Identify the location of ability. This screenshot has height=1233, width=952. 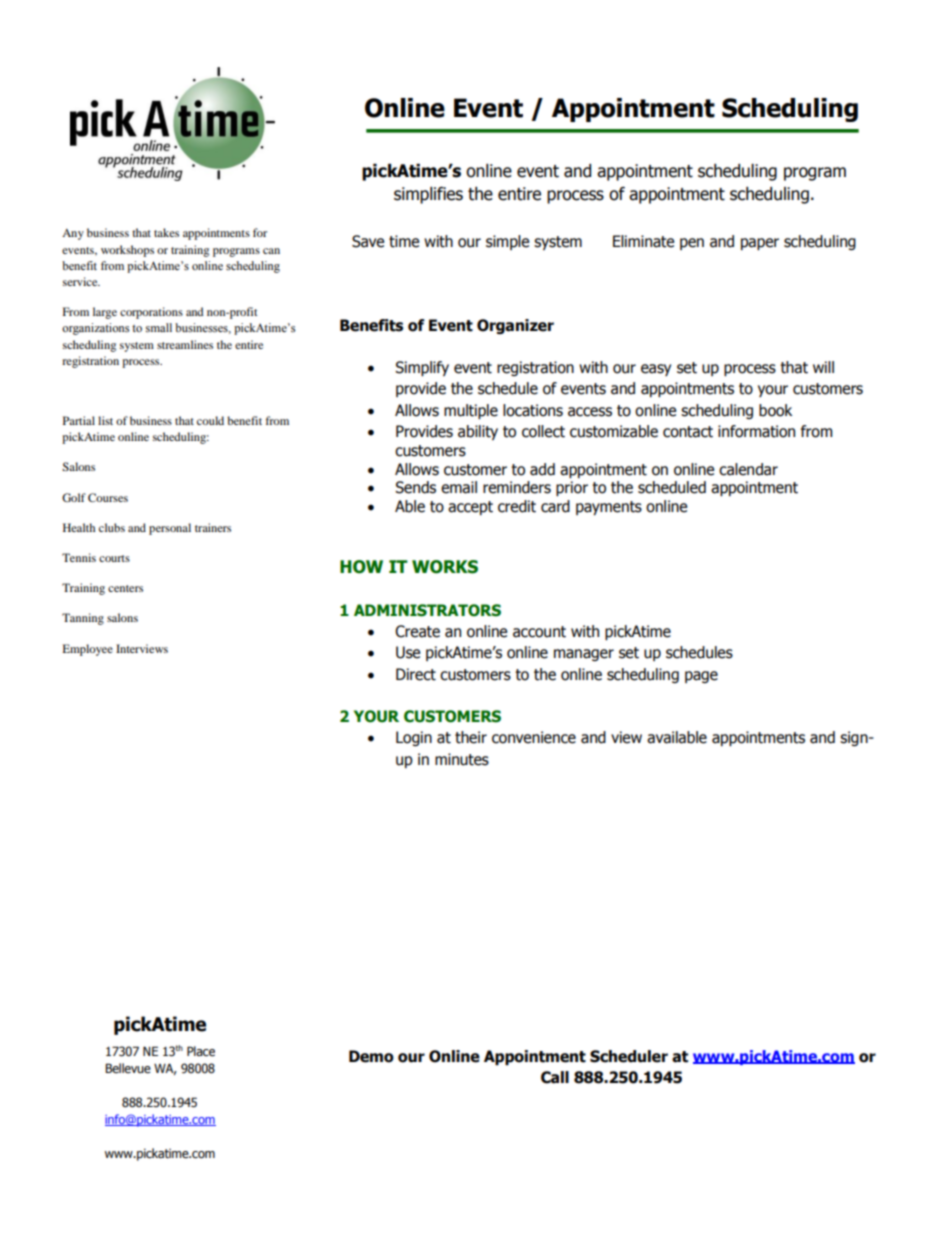
(478, 432).
